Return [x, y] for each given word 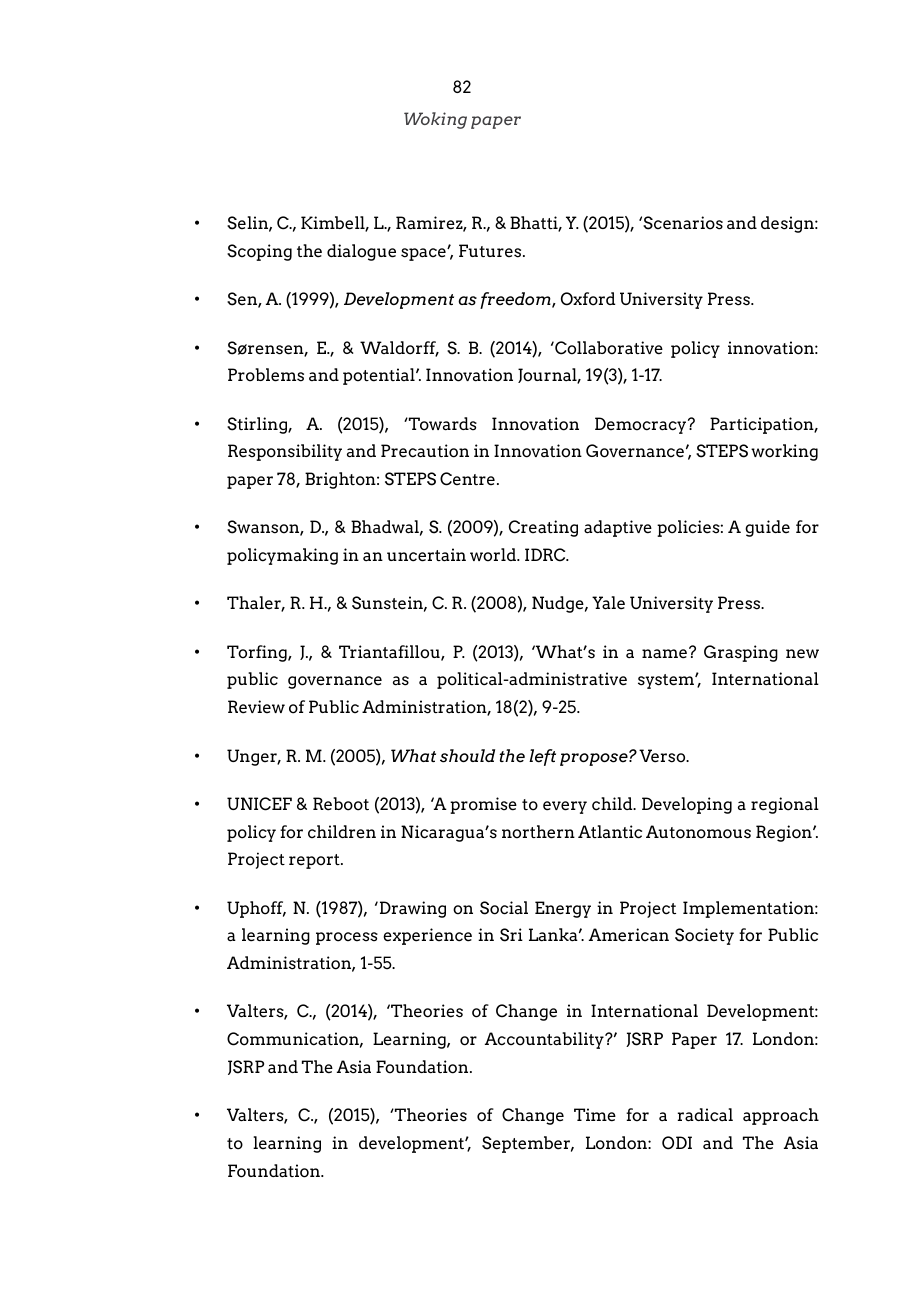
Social [504, 908]
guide [767, 528]
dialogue [361, 252]
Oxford [588, 299]
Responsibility [285, 452]
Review [256, 707]
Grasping [741, 653]
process [347, 938]
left [542, 757]
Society [704, 936]
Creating [543, 528]
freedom [516, 300]
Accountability [545, 1040]
